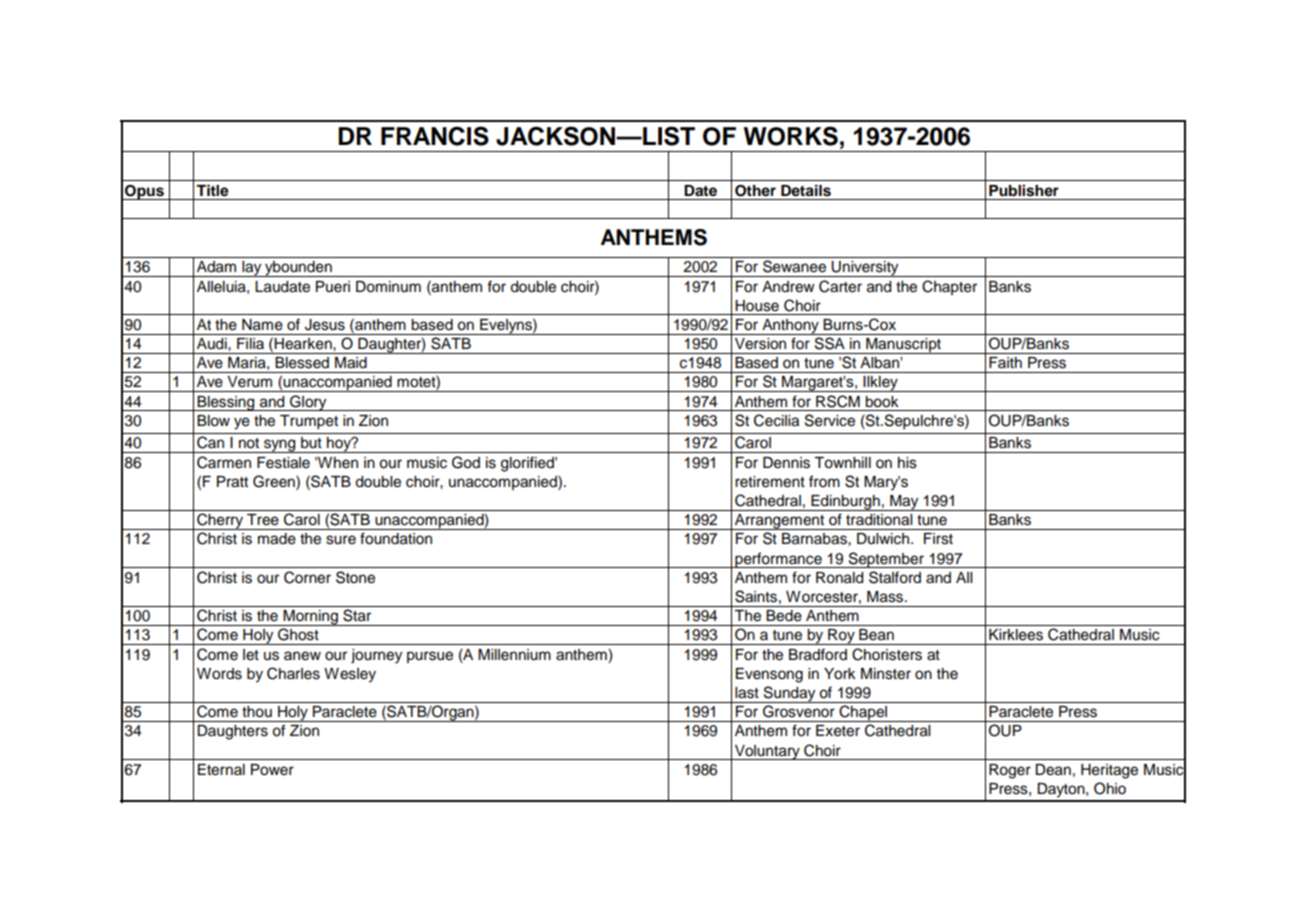 This document has height=924, width=1307. Describe the element at coordinates (770, 482) in the document. I see `retirement` at that location.
